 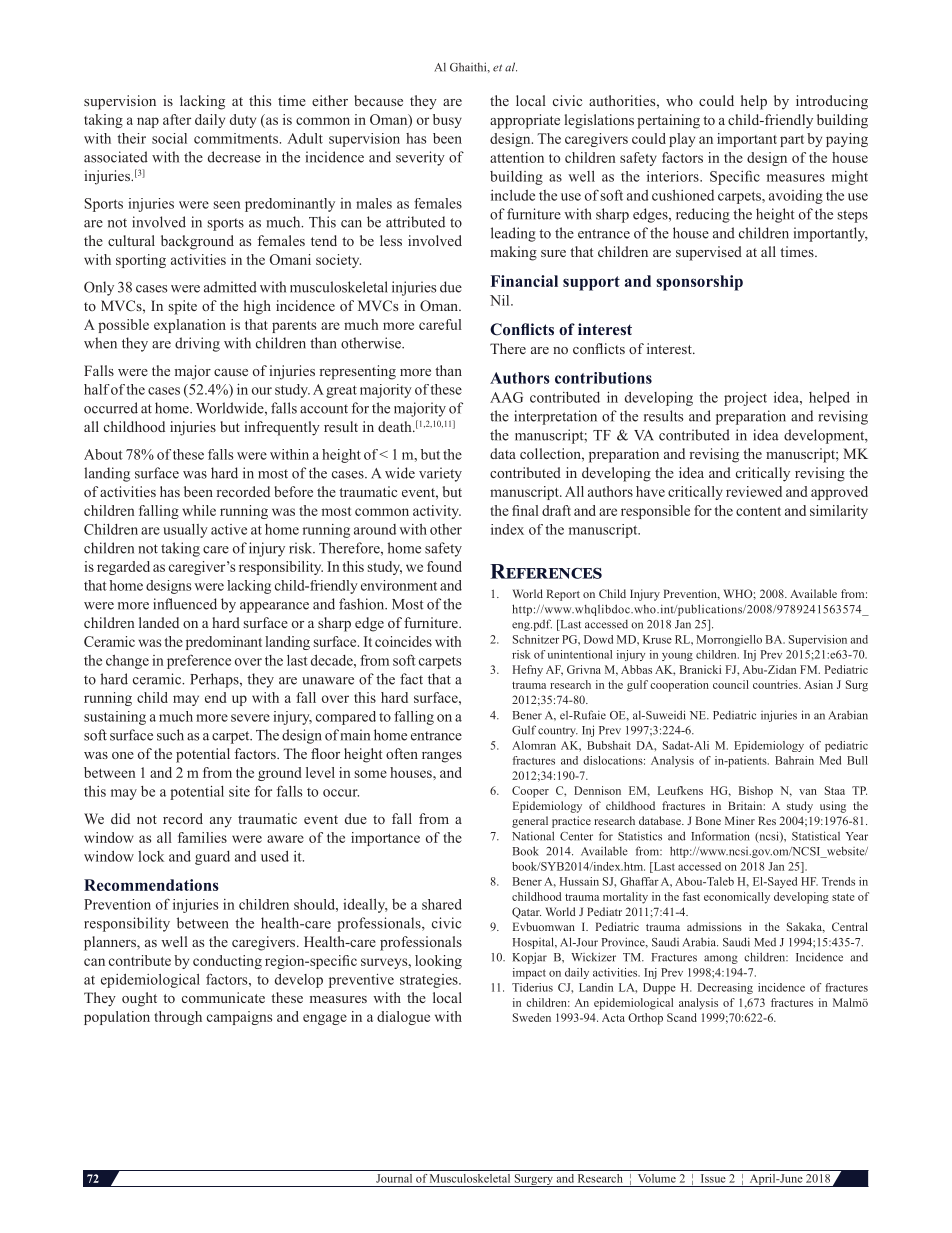 What do you see at coordinates (223, 997) in the document?
I see `communicate` at bounding box center [223, 997].
